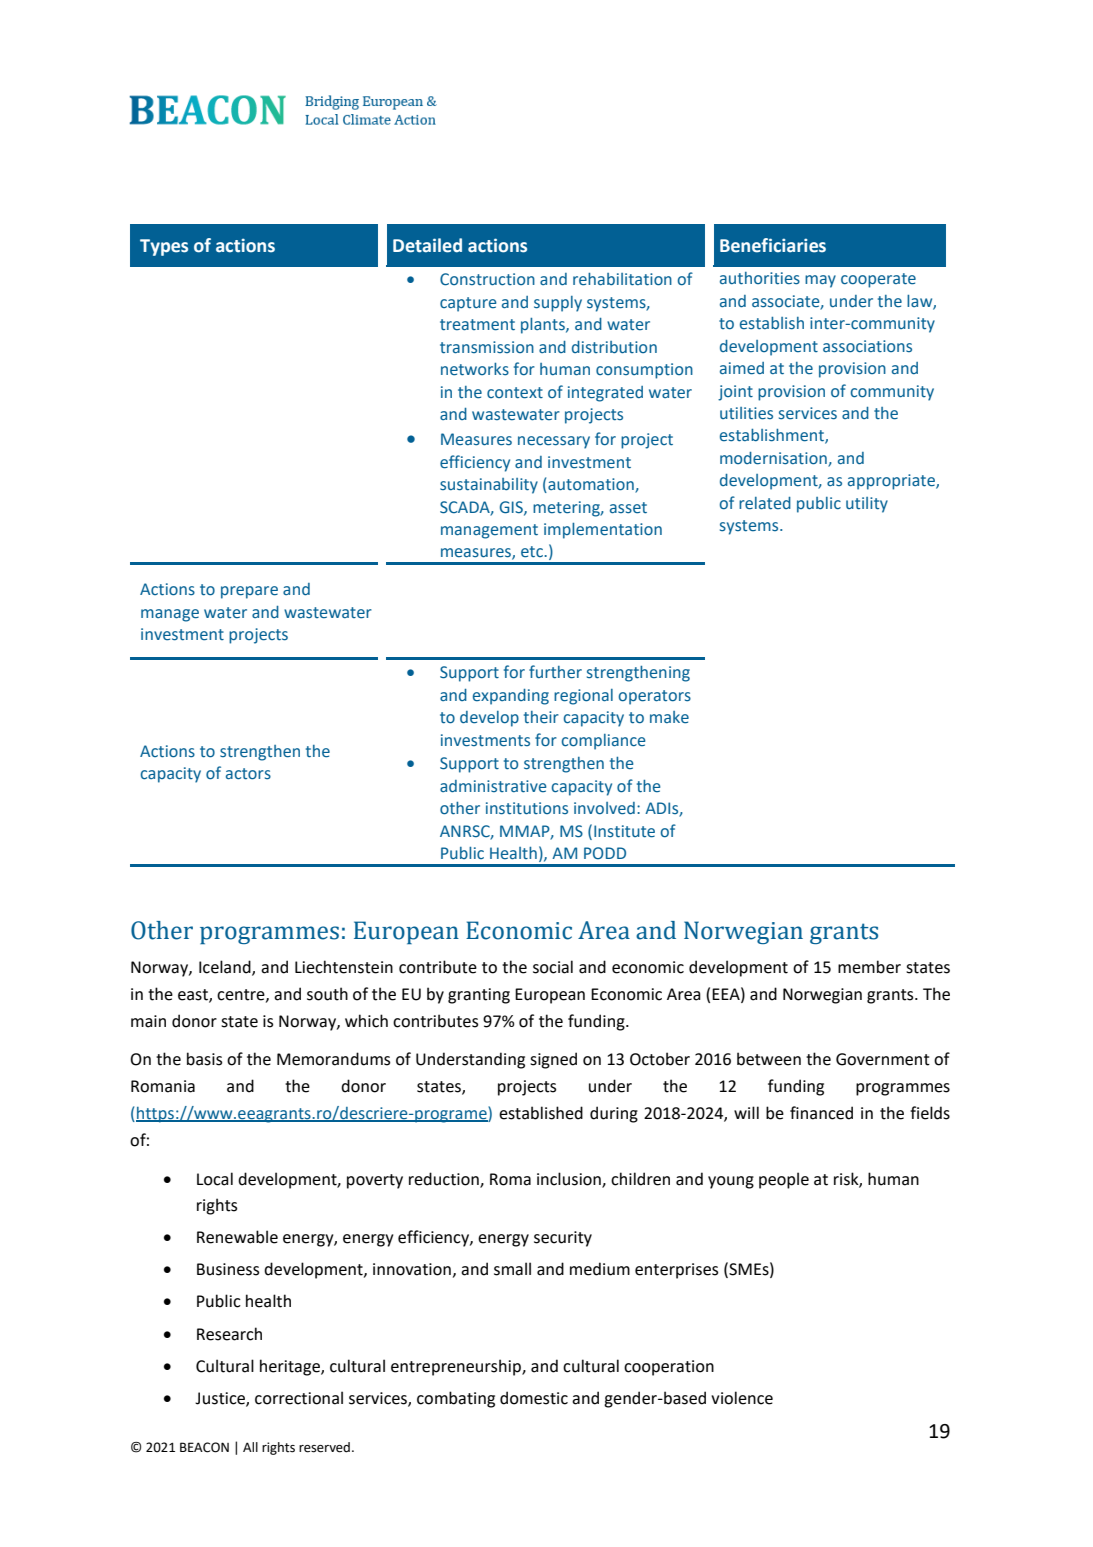 The width and height of the screenshot is (1093, 1547). Describe the element at coordinates (869, 967) in the screenshot. I see `member` at that location.
